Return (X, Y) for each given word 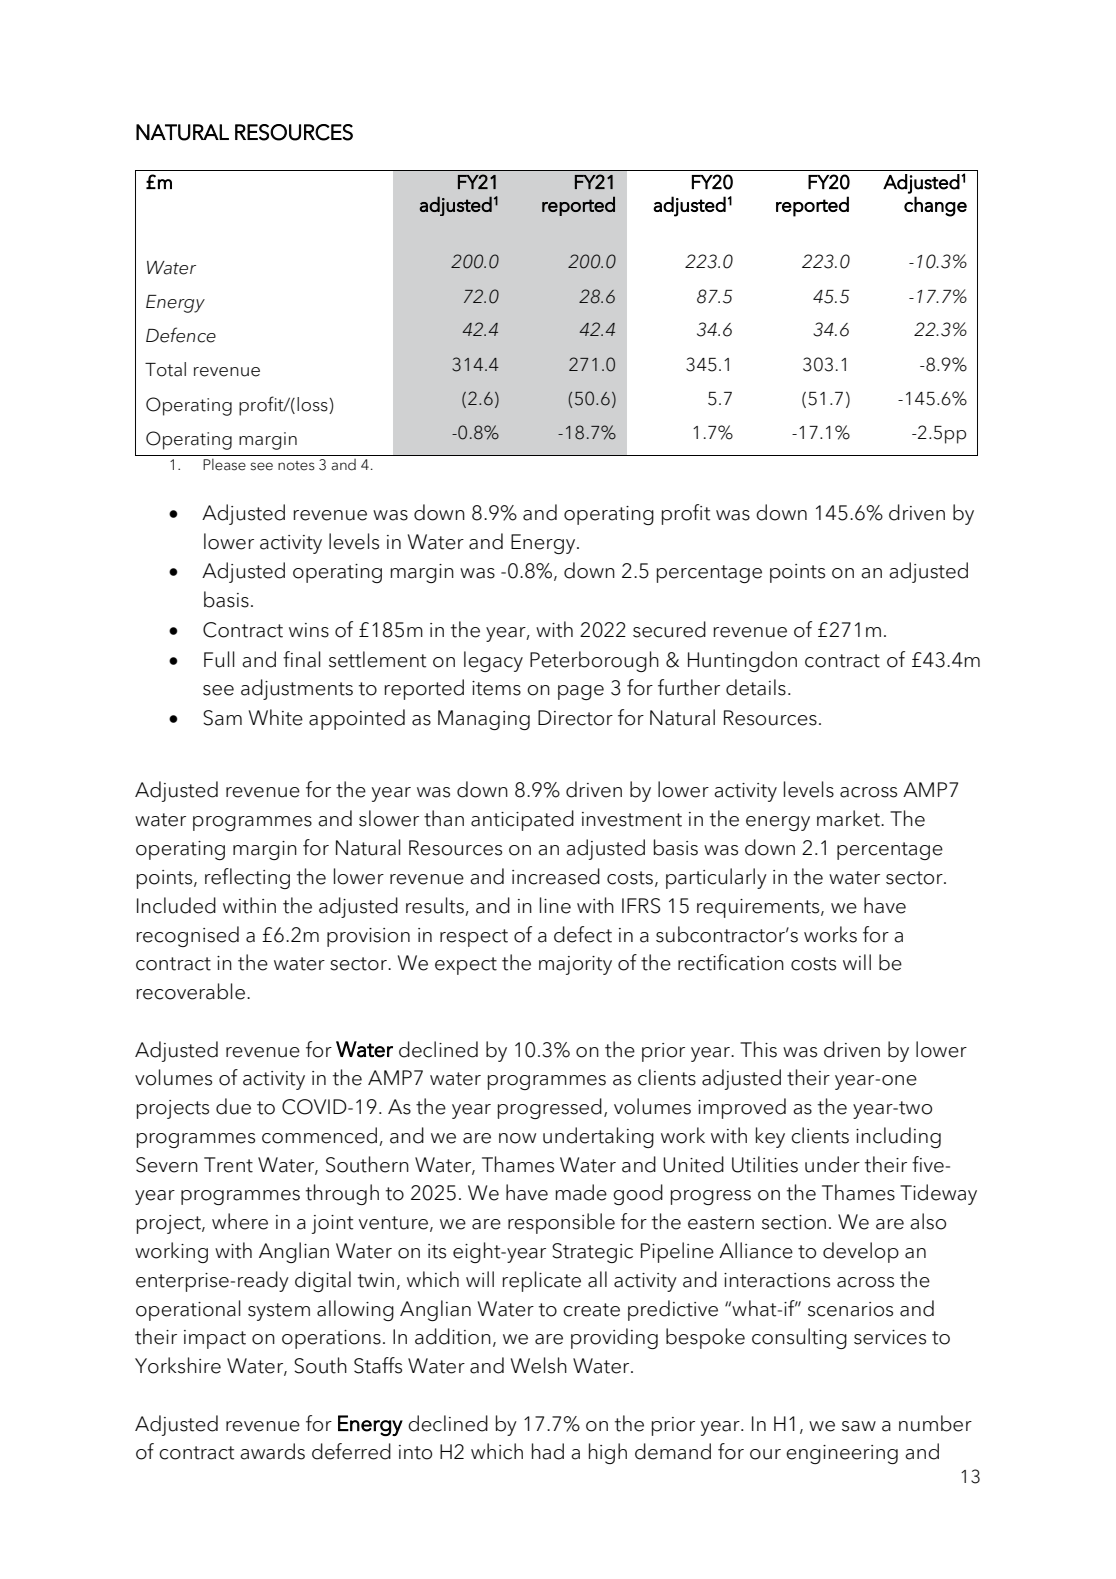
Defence (181, 335)
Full (219, 659)
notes (296, 466)
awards (272, 1451)
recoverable (190, 991)
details (756, 687)
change (935, 206)
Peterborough (594, 661)
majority (575, 965)
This (758, 1049)
